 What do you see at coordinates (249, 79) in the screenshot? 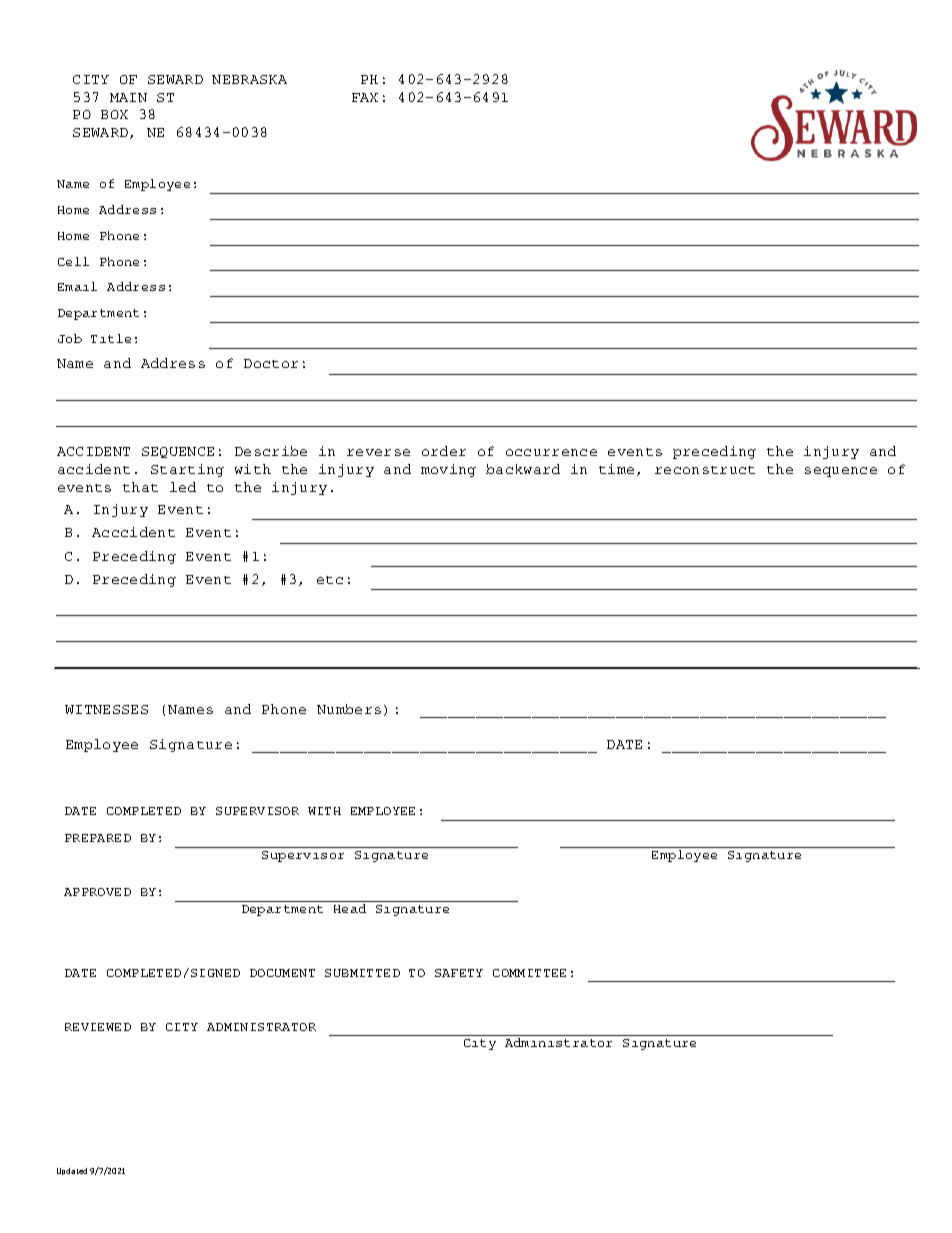
I see `NEBRASKA` at bounding box center [249, 79].
